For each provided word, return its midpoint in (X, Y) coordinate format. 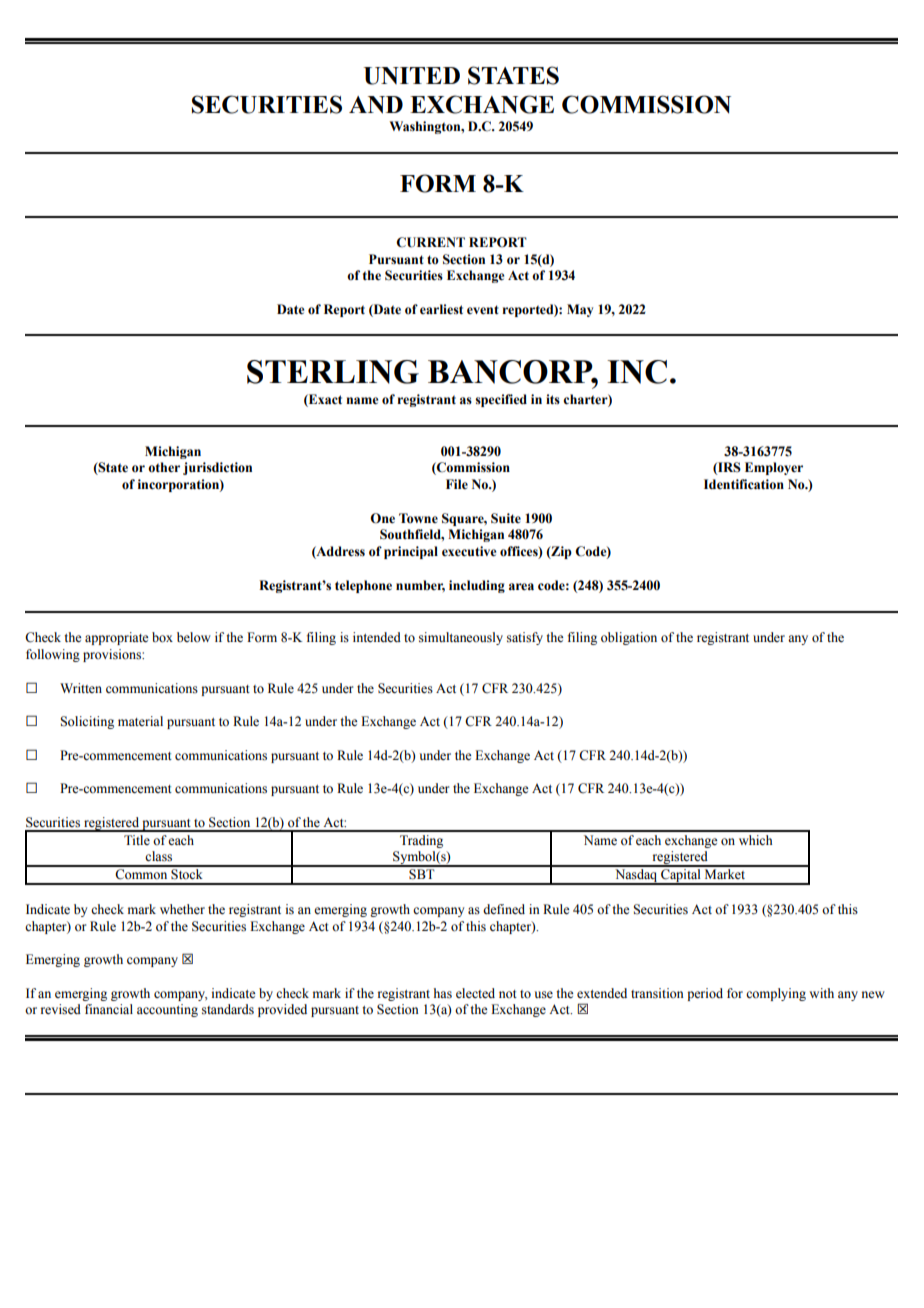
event (483, 310)
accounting (167, 1010)
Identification (744, 484)
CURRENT (430, 242)
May (580, 310)
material (140, 721)
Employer (774, 468)
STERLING (333, 372)
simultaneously (461, 638)
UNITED (412, 76)
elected (475, 993)
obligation (629, 638)
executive (469, 551)
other (164, 467)
